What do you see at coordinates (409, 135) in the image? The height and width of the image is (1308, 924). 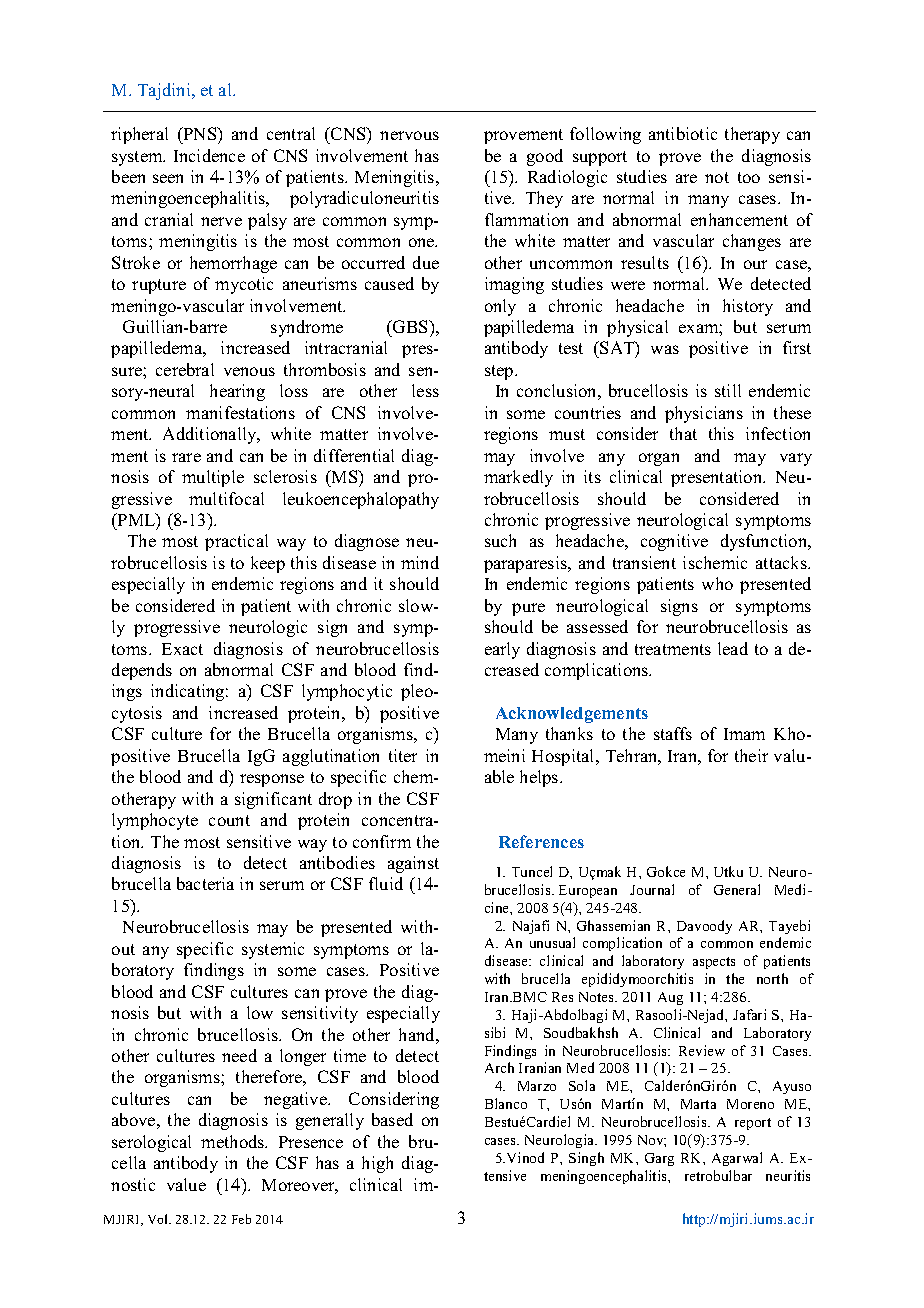 I see `nervous` at bounding box center [409, 135].
